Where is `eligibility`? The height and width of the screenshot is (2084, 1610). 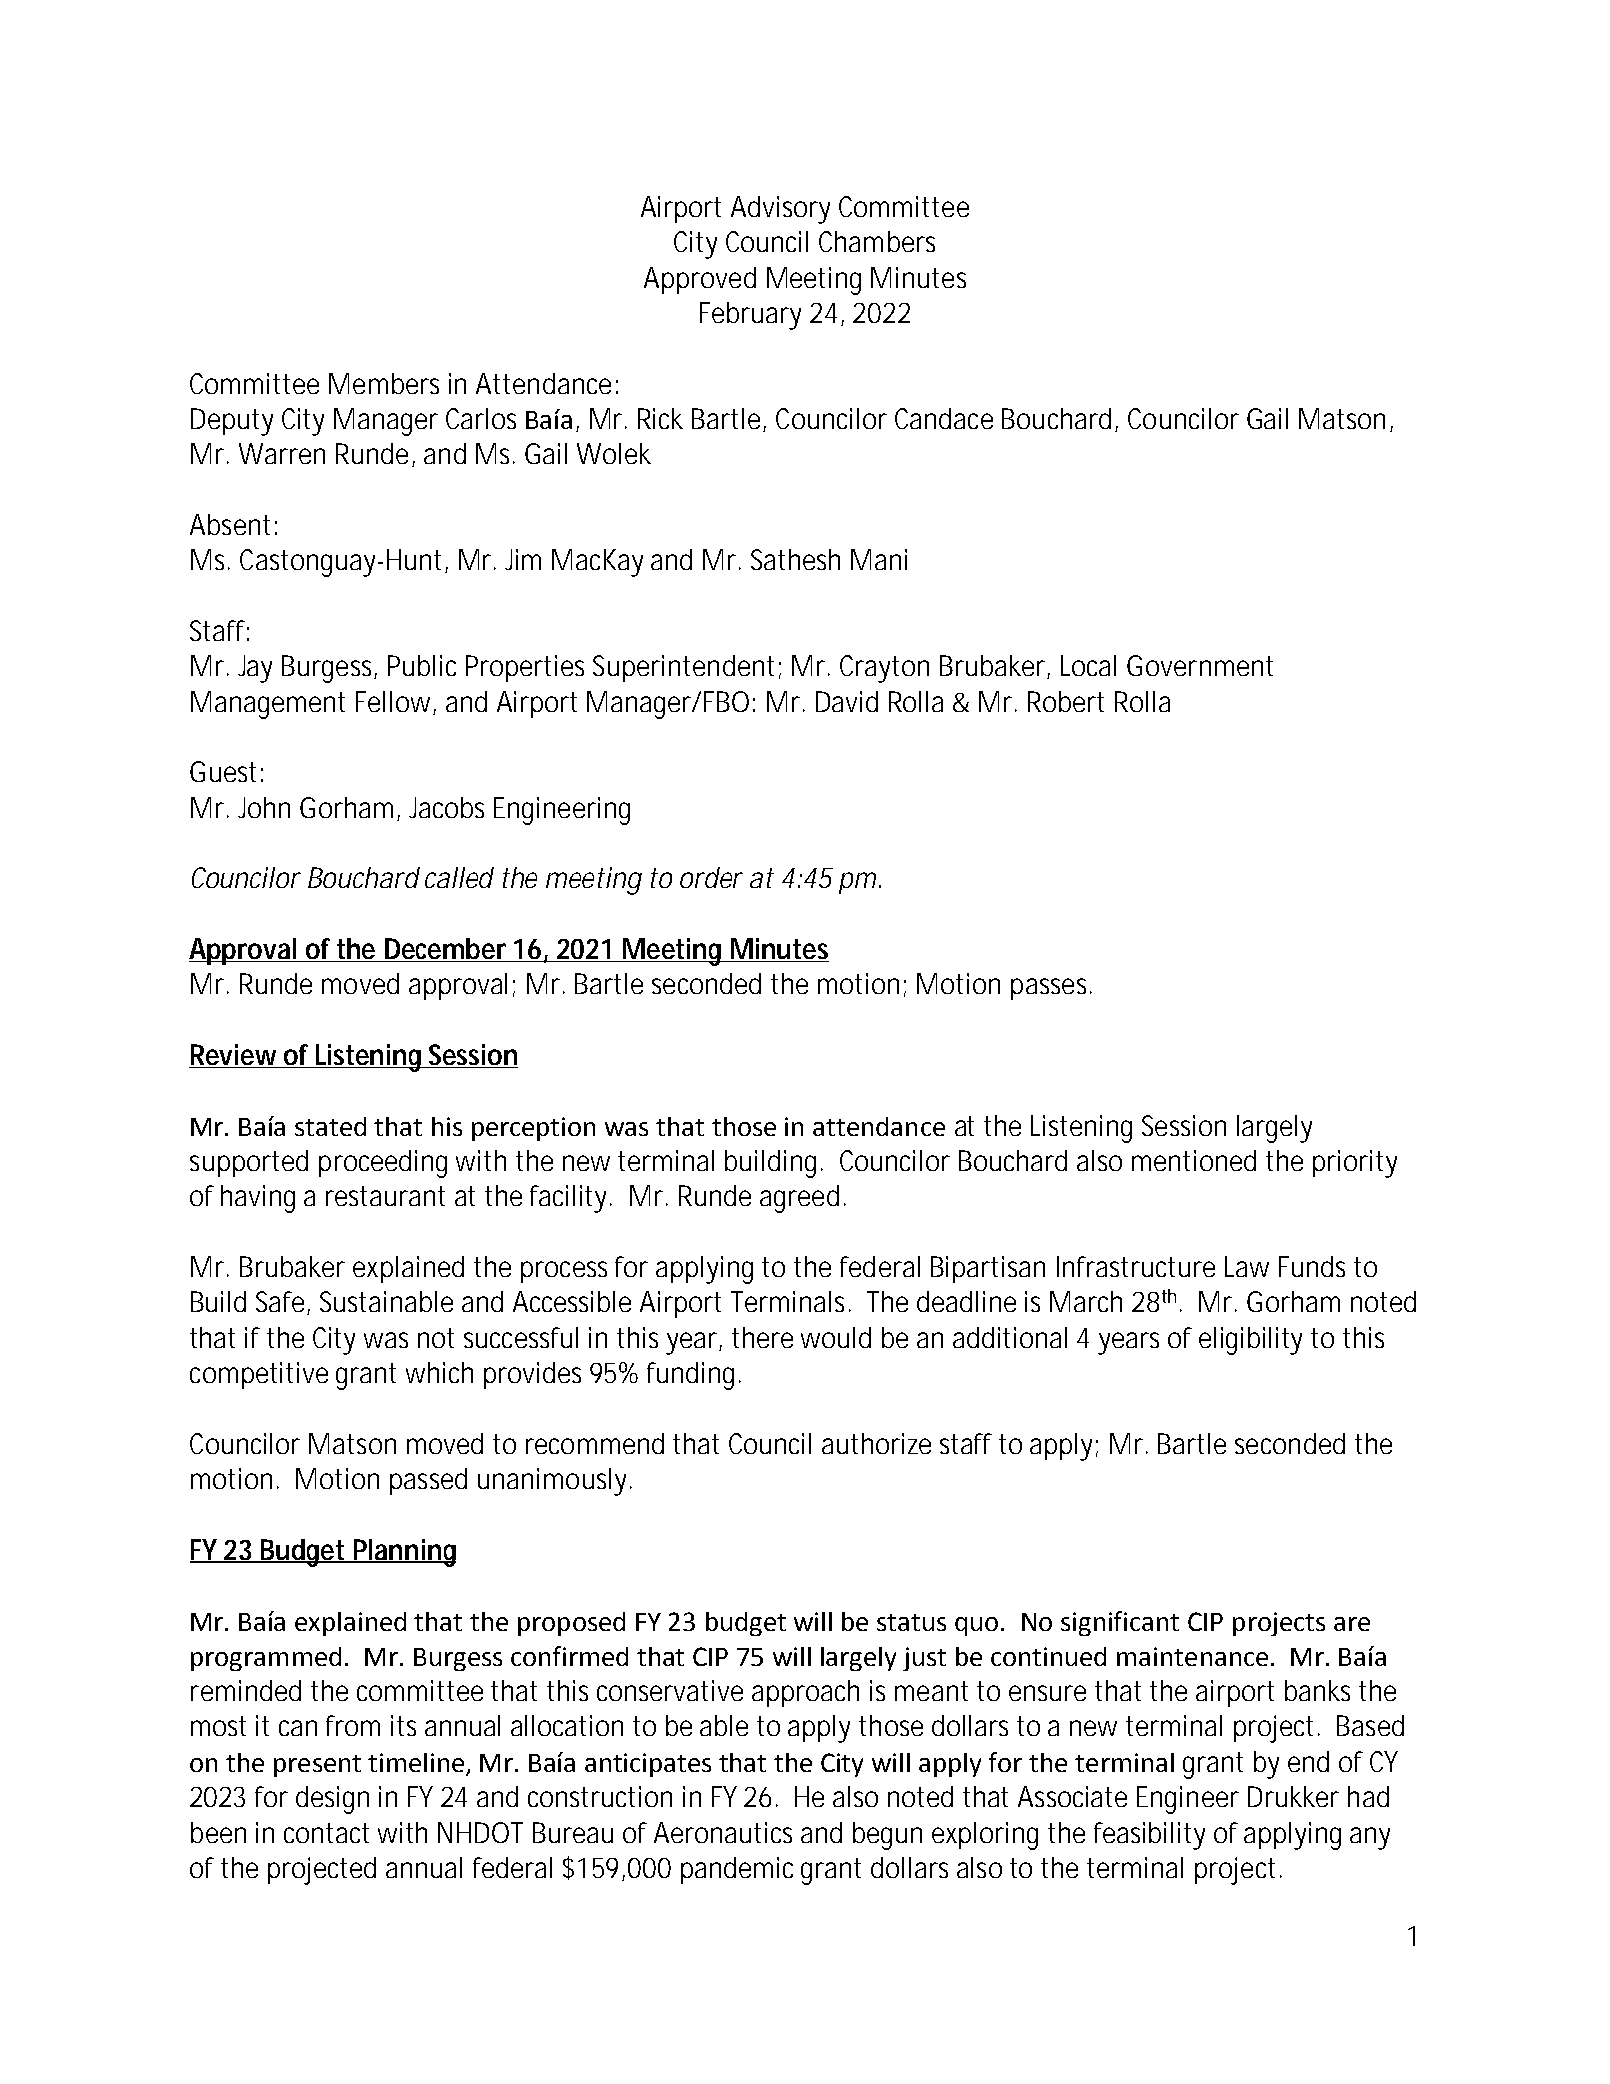
eligibility is located at coordinates (1250, 1341).
